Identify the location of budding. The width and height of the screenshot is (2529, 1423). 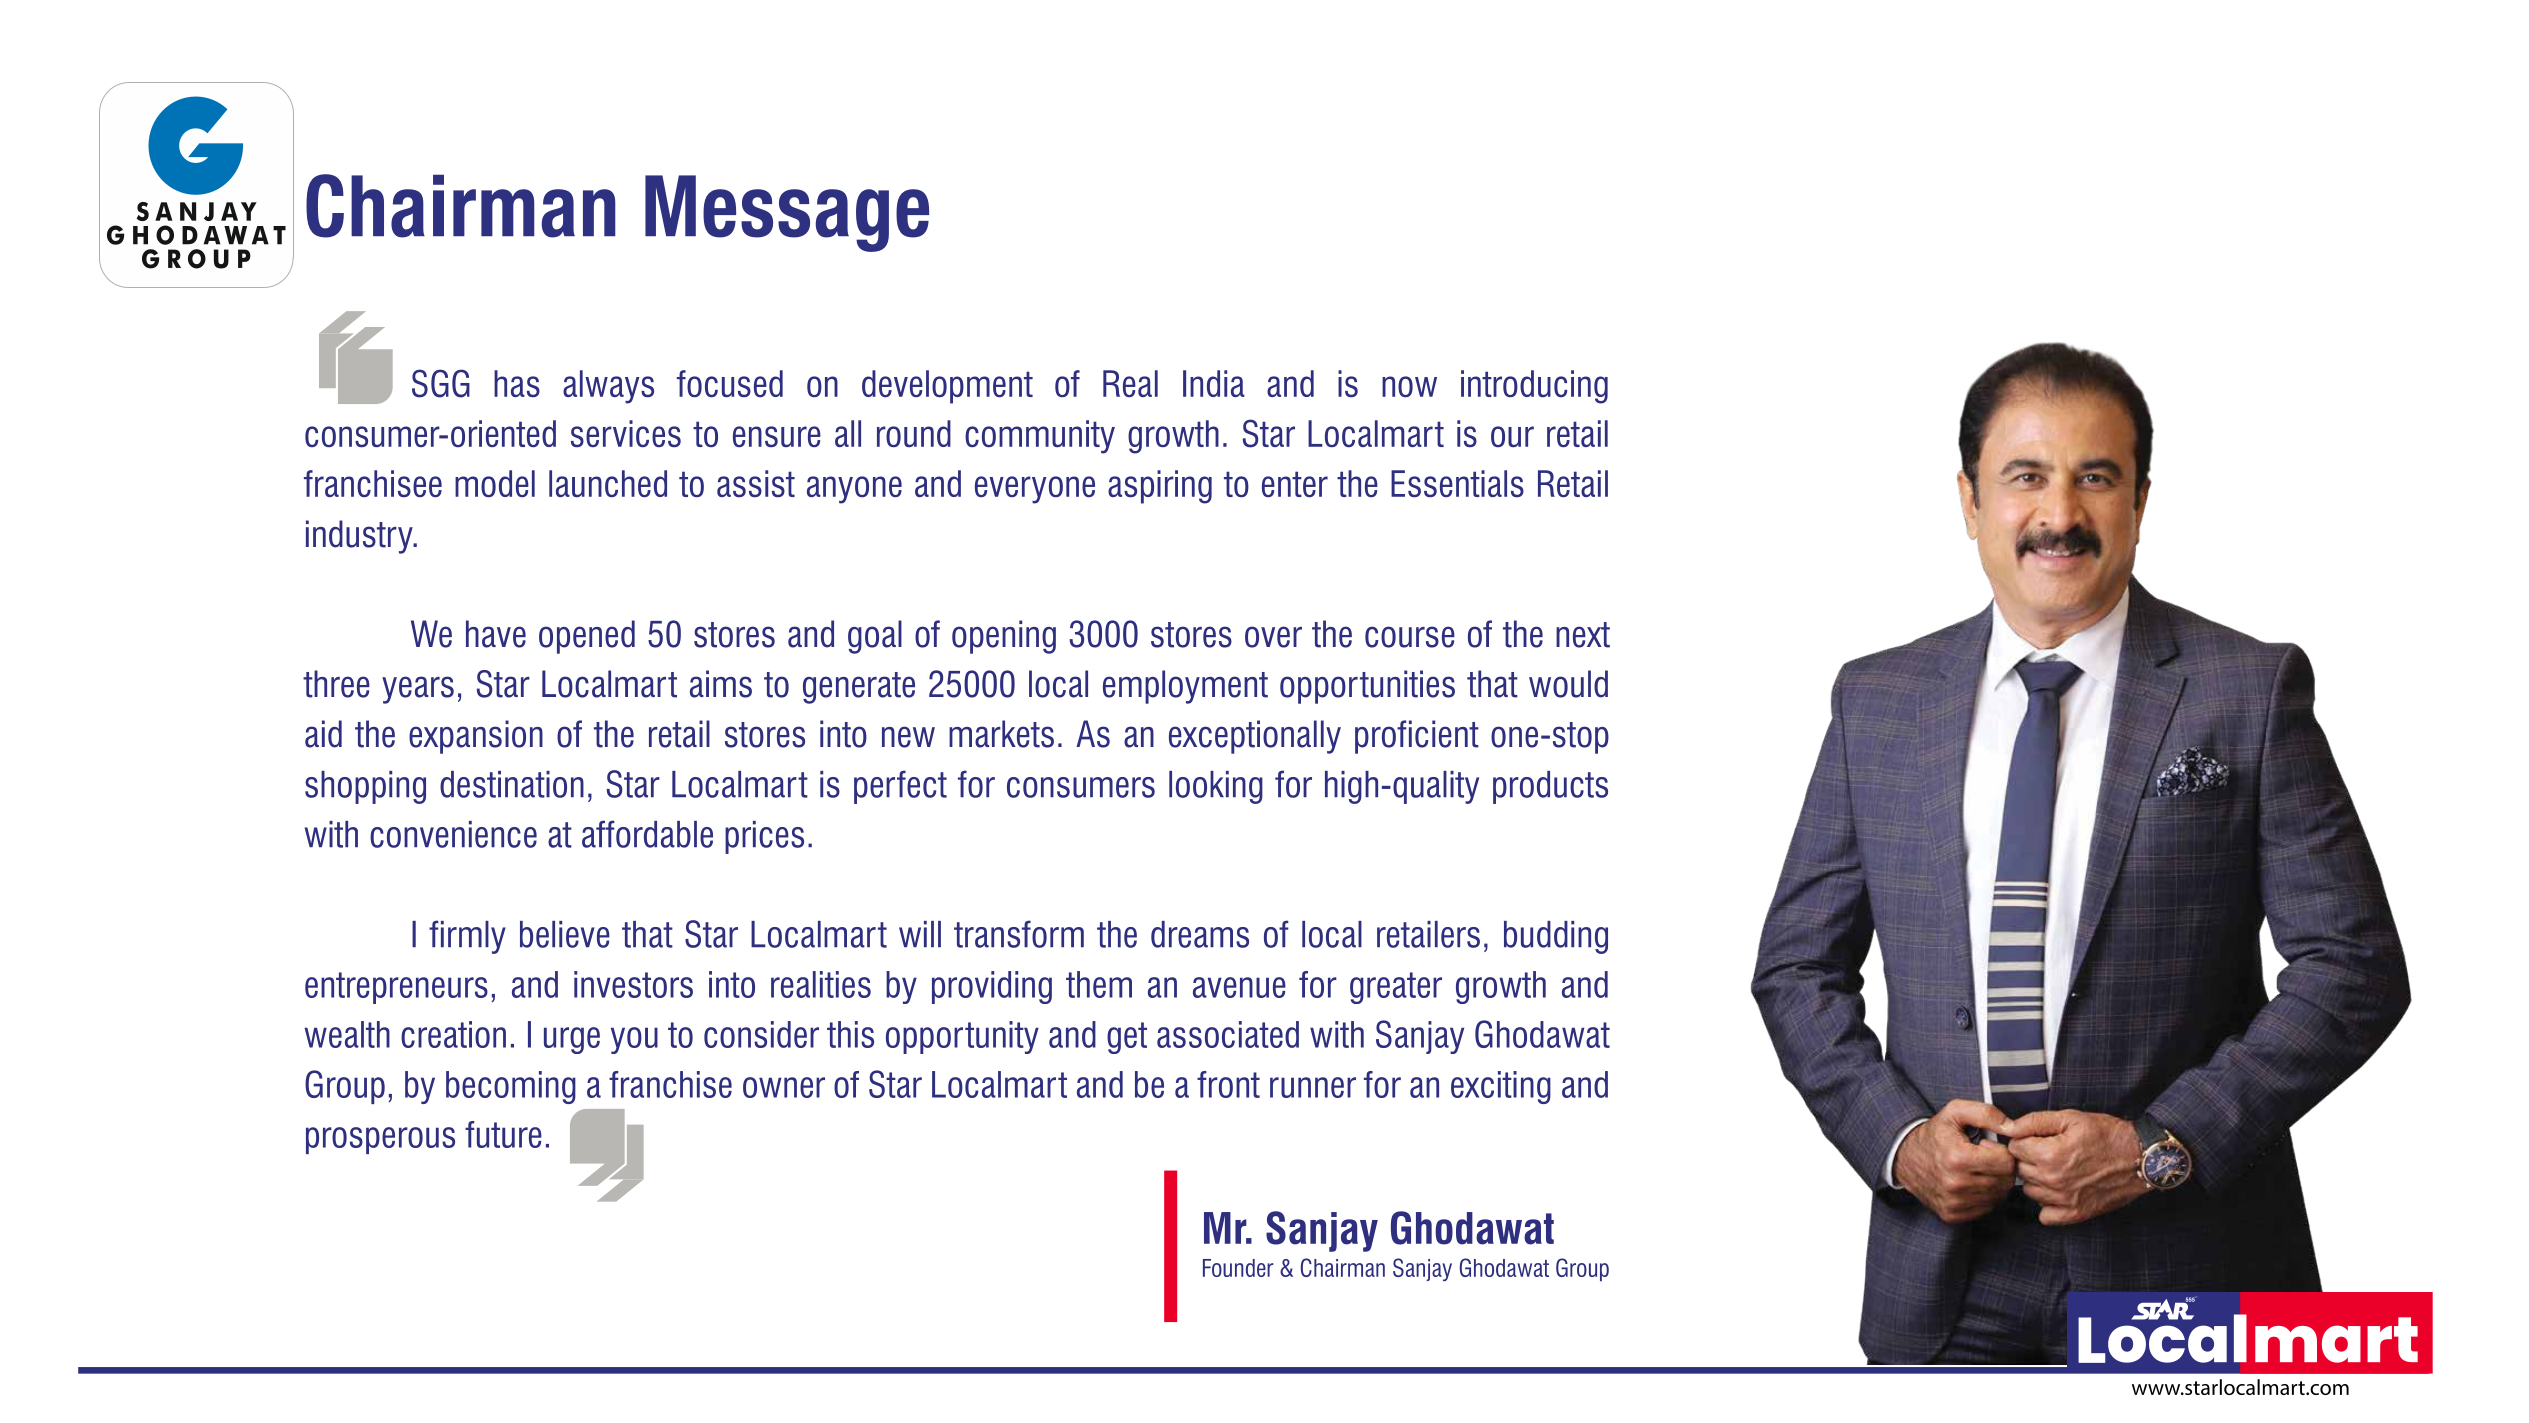
(1556, 937).
